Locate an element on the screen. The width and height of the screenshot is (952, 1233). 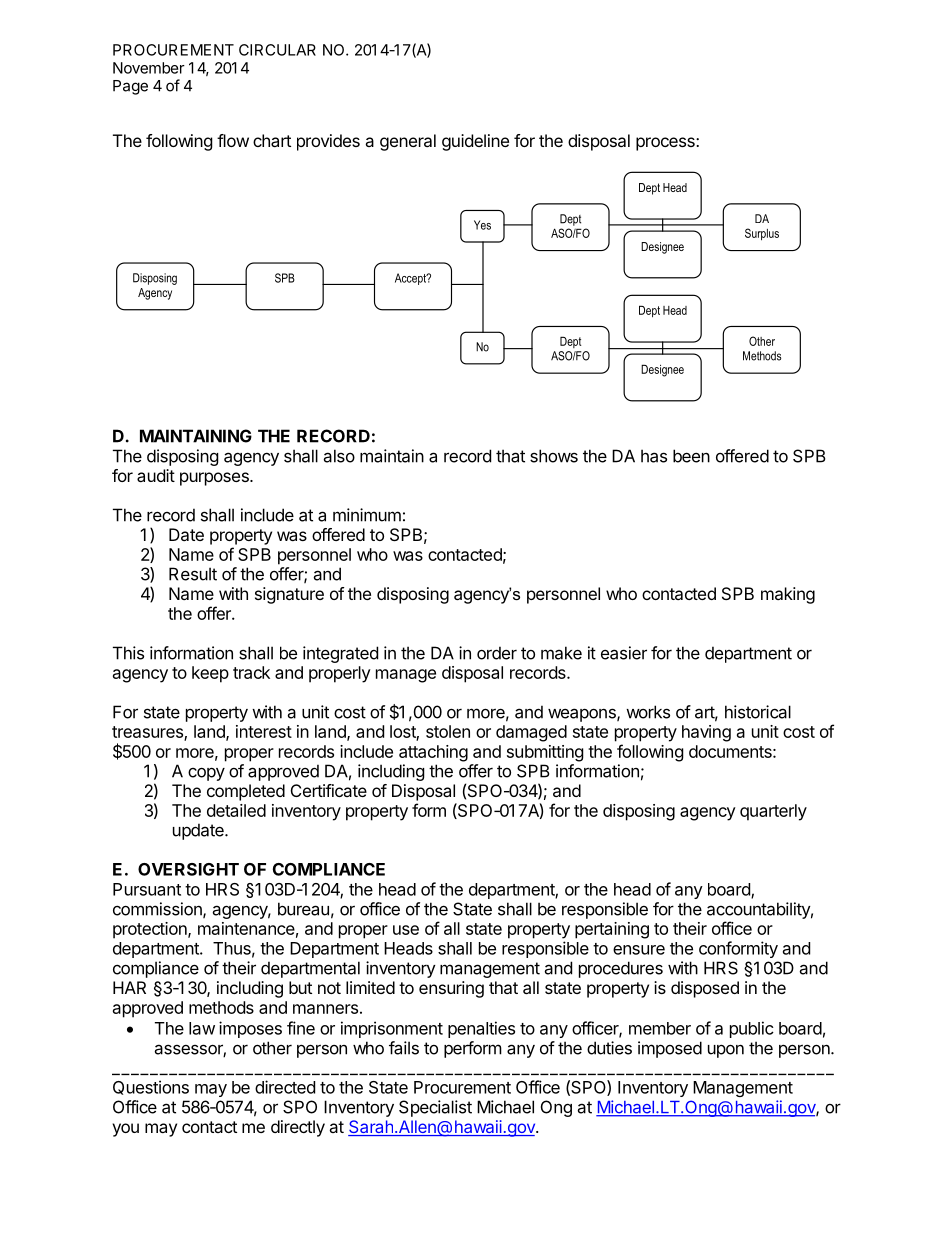
November is located at coordinates (149, 68).
